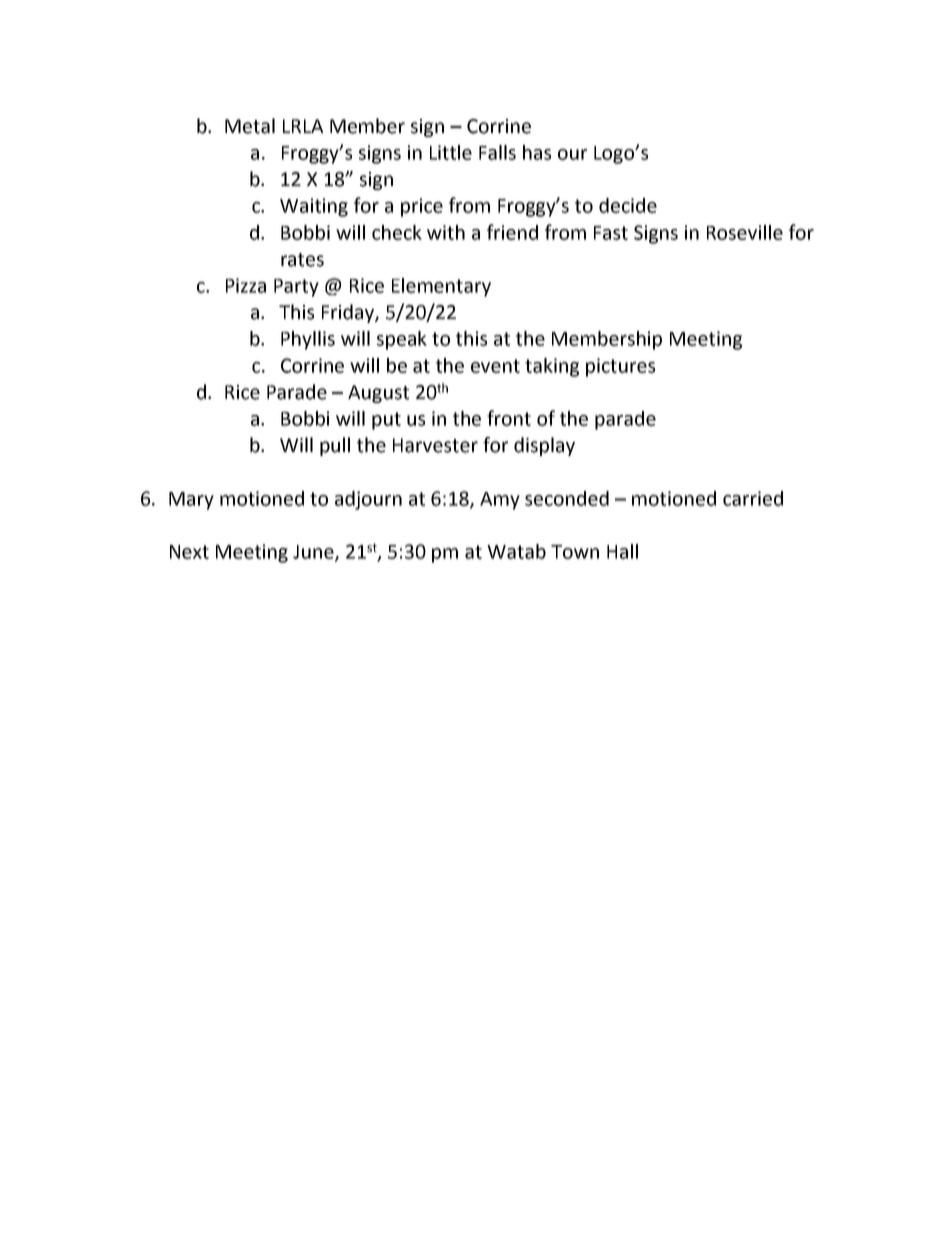  I want to click on Harvester, so click(435, 445).
